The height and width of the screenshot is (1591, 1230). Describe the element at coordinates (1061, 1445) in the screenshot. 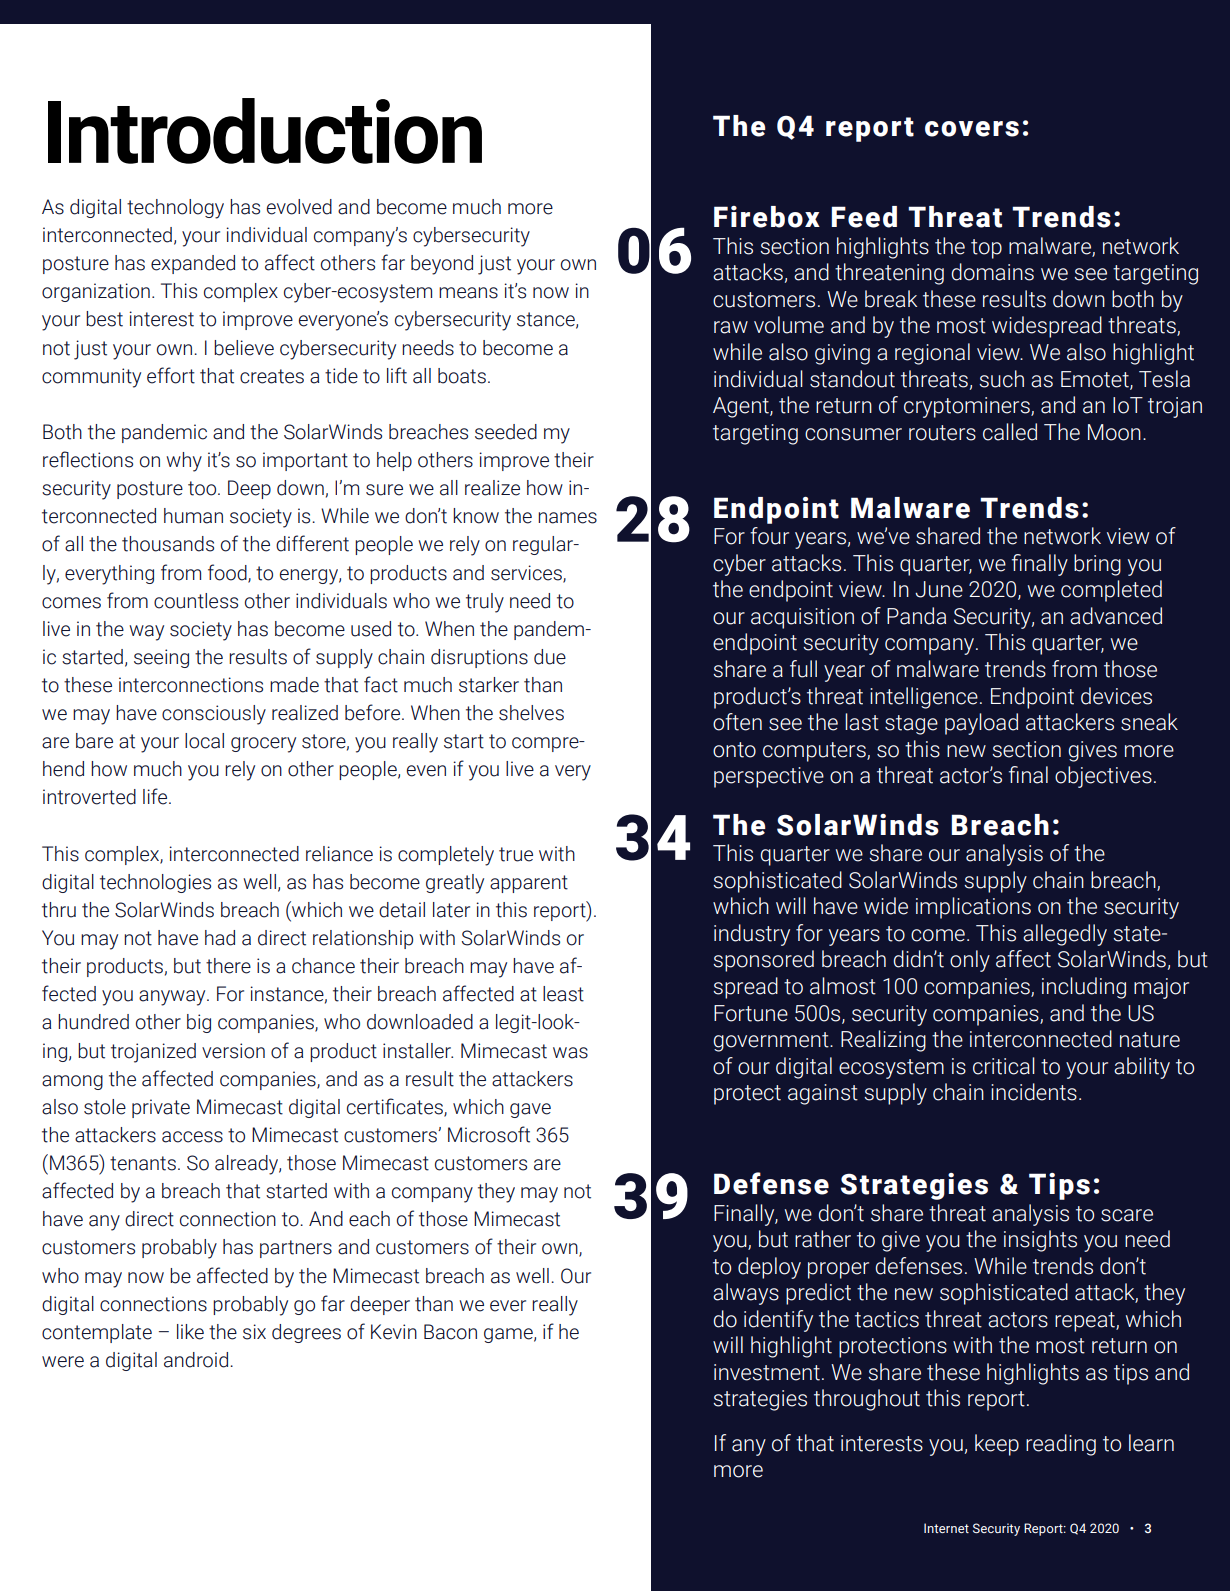

I see `reading` at that location.
